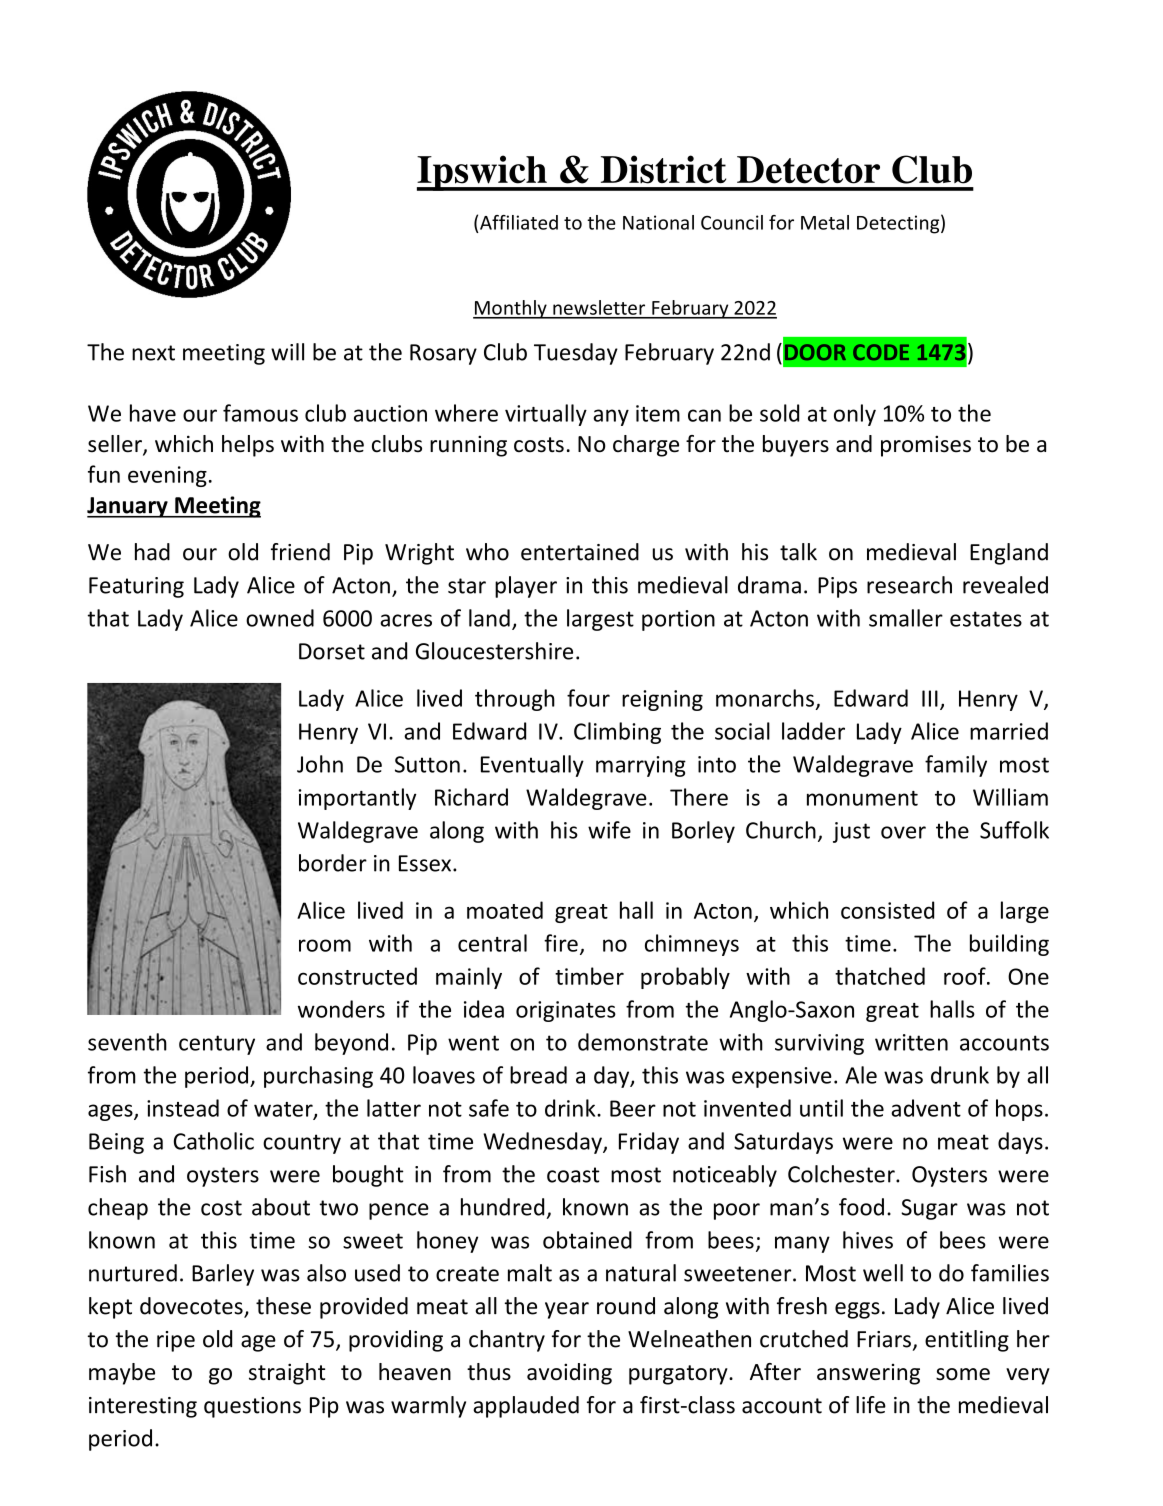  Describe the element at coordinates (519, 222) in the image. I see `Affiliated` at that location.
